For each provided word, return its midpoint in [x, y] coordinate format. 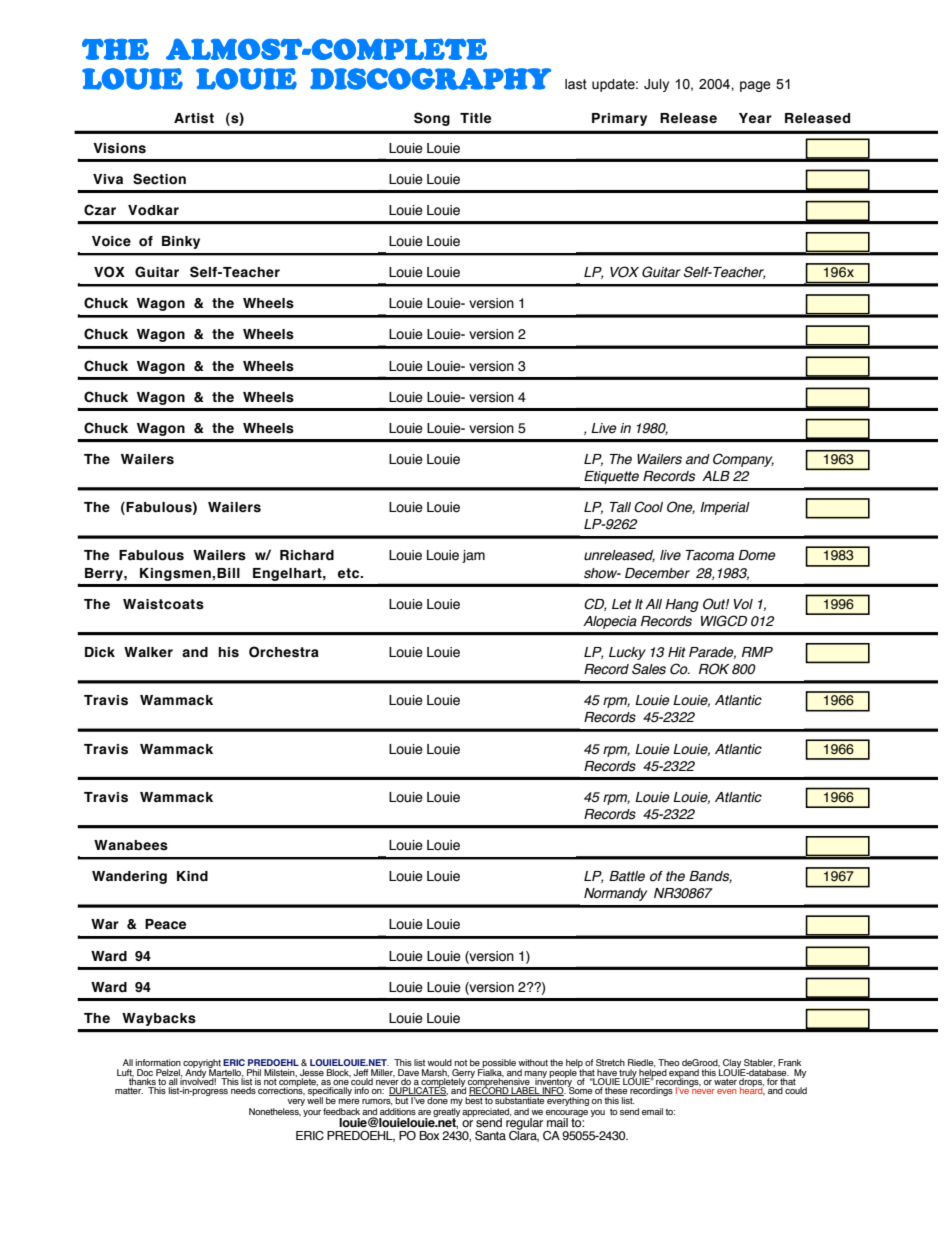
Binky [181, 242]
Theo [669, 1062]
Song [432, 119]
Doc [145, 1072]
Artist [194, 118]
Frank [789, 1062]
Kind [192, 876]
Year [755, 118]
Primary [619, 119]
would [439, 1062]
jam [473, 556]
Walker [148, 652]
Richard [307, 555]
